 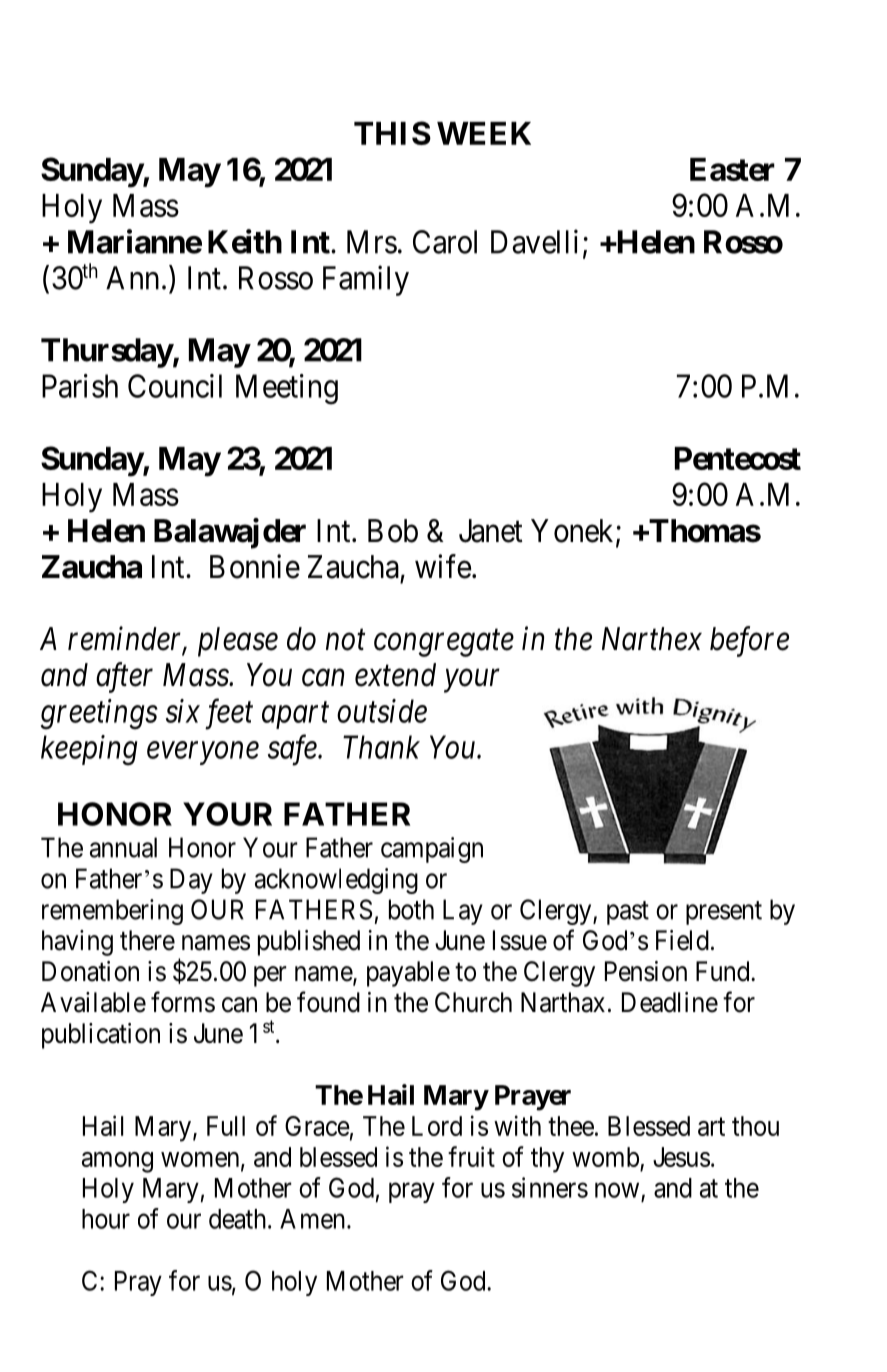 What do you see at coordinates (732, 169) in the screenshot?
I see `Easter` at bounding box center [732, 169].
